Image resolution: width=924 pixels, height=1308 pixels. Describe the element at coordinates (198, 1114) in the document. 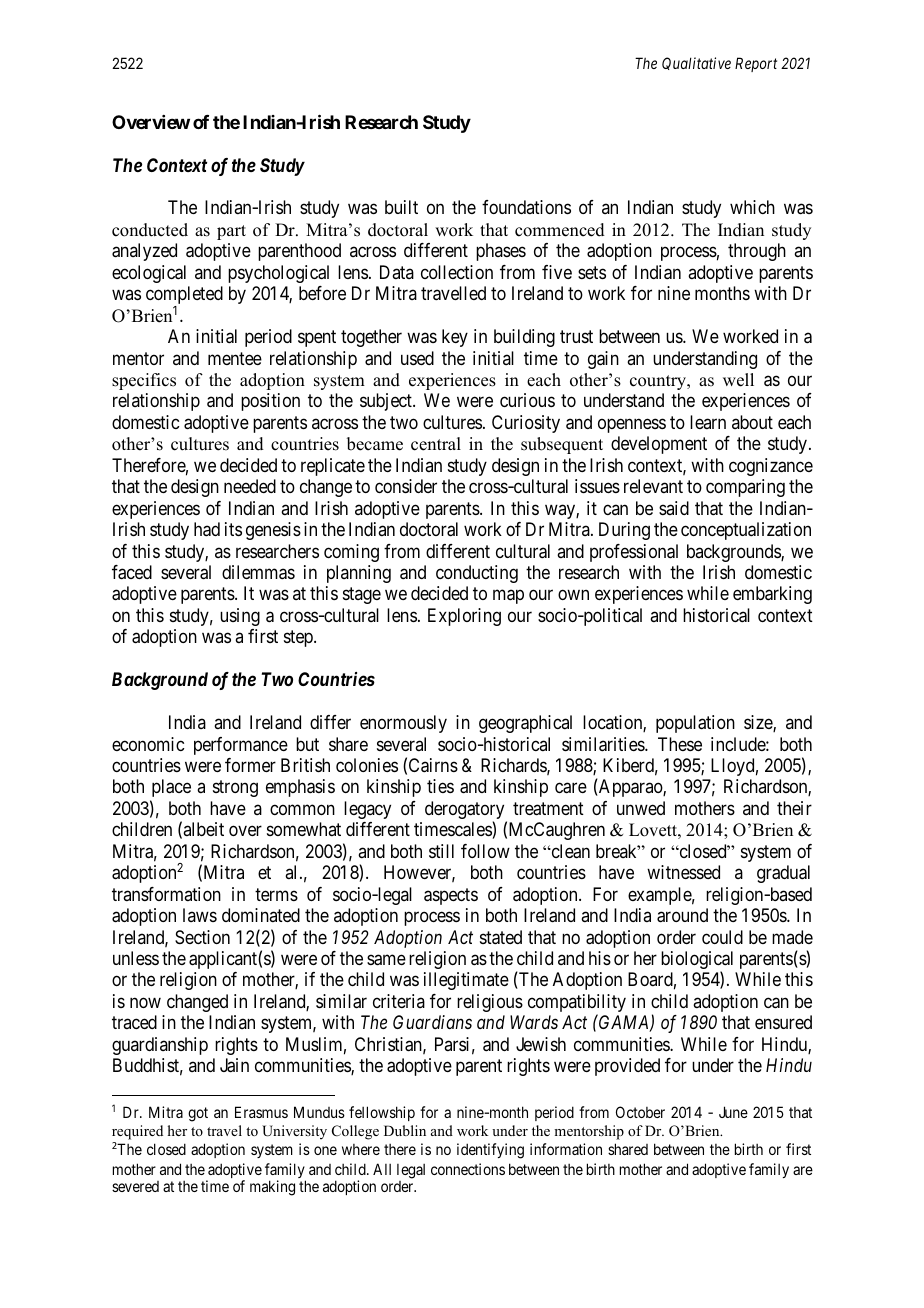

I see `got` at that location.
